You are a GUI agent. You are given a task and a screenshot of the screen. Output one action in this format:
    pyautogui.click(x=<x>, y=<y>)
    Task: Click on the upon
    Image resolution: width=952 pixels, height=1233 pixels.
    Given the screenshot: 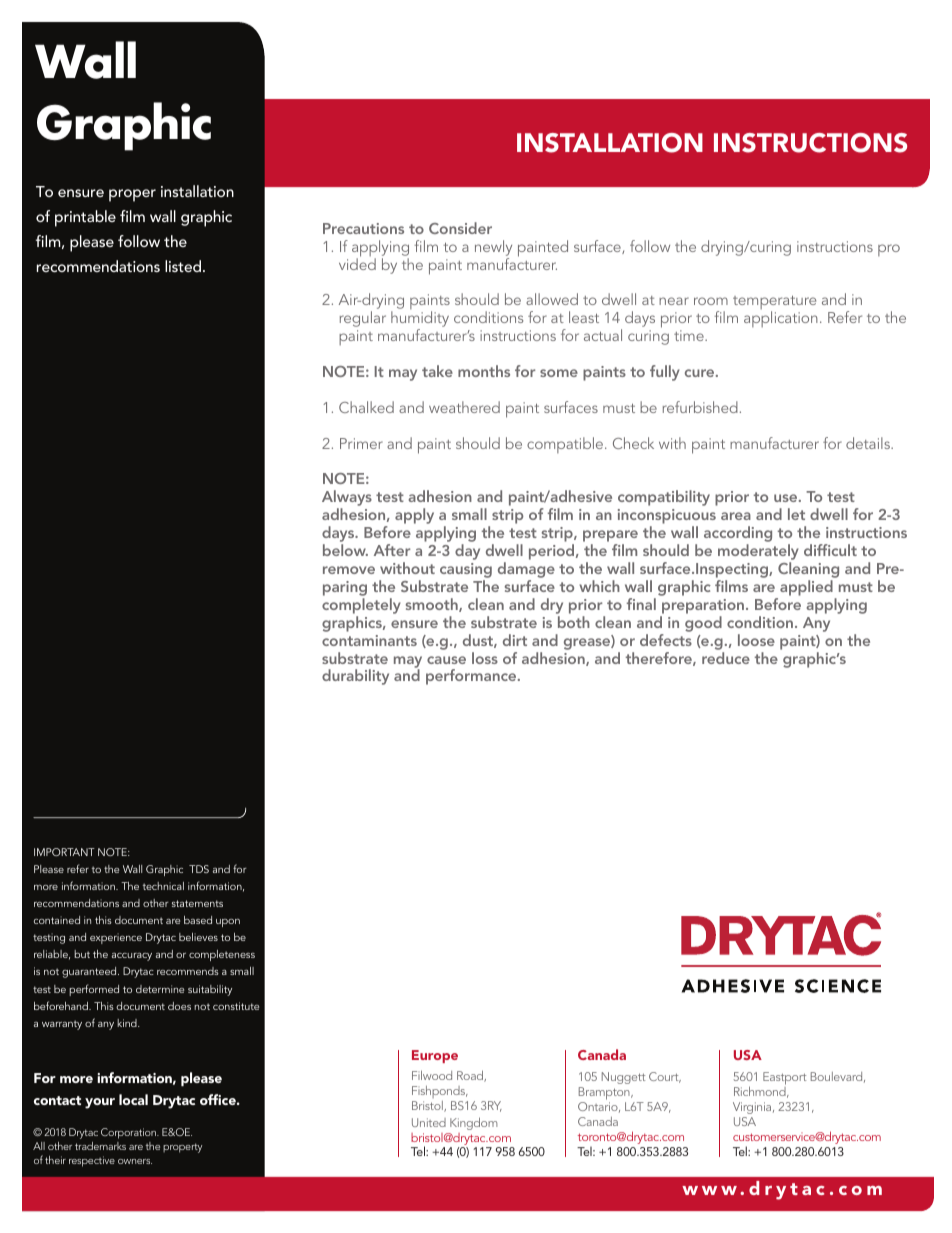 What is the action you would take?
    pyautogui.click(x=228, y=923)
